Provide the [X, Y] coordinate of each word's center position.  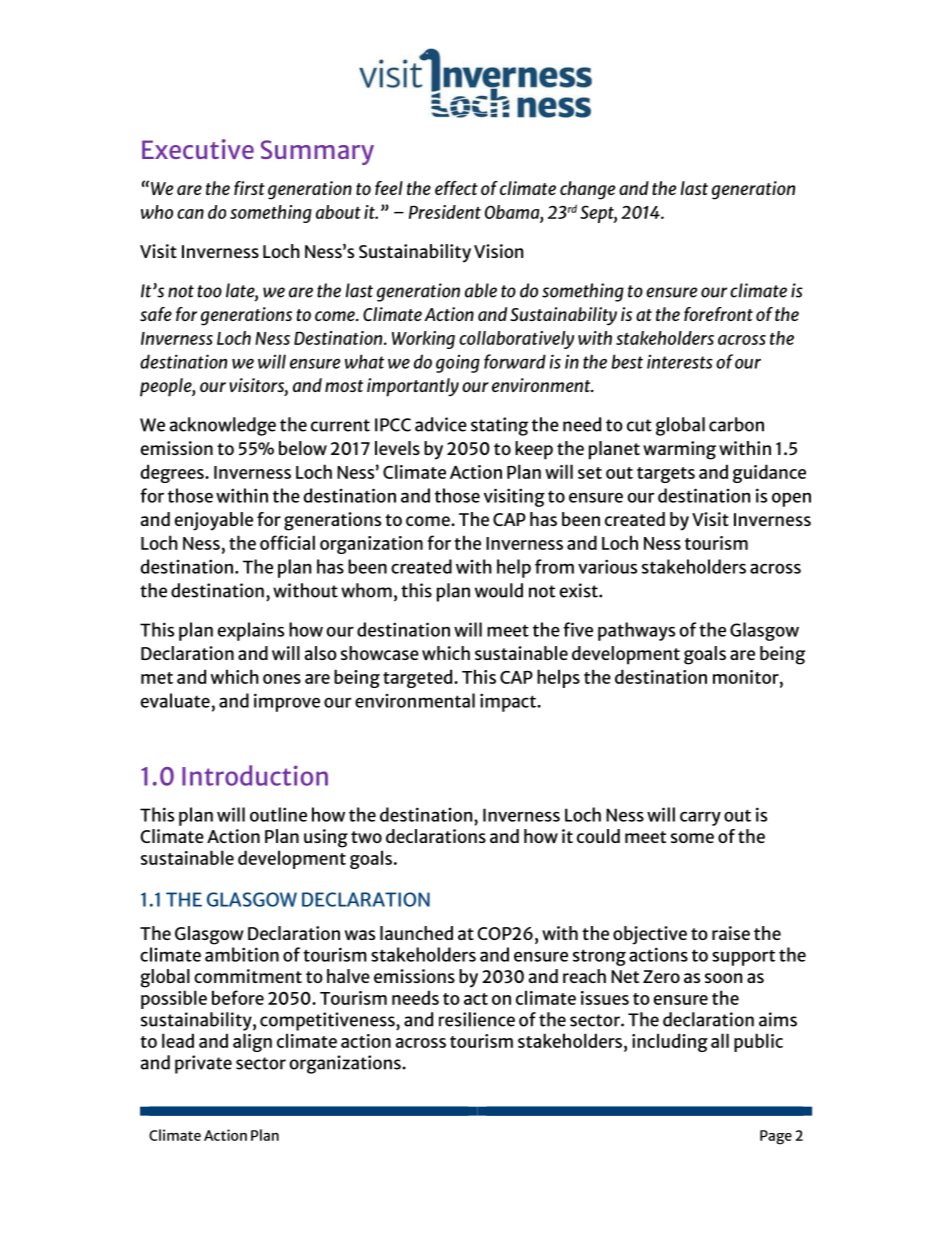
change [587, 190]
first [249, 188]
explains [251, 631]
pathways [636, 631]
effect [456, 188]
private [203, 1064]
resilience [477, 1019]
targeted [419, 678]
